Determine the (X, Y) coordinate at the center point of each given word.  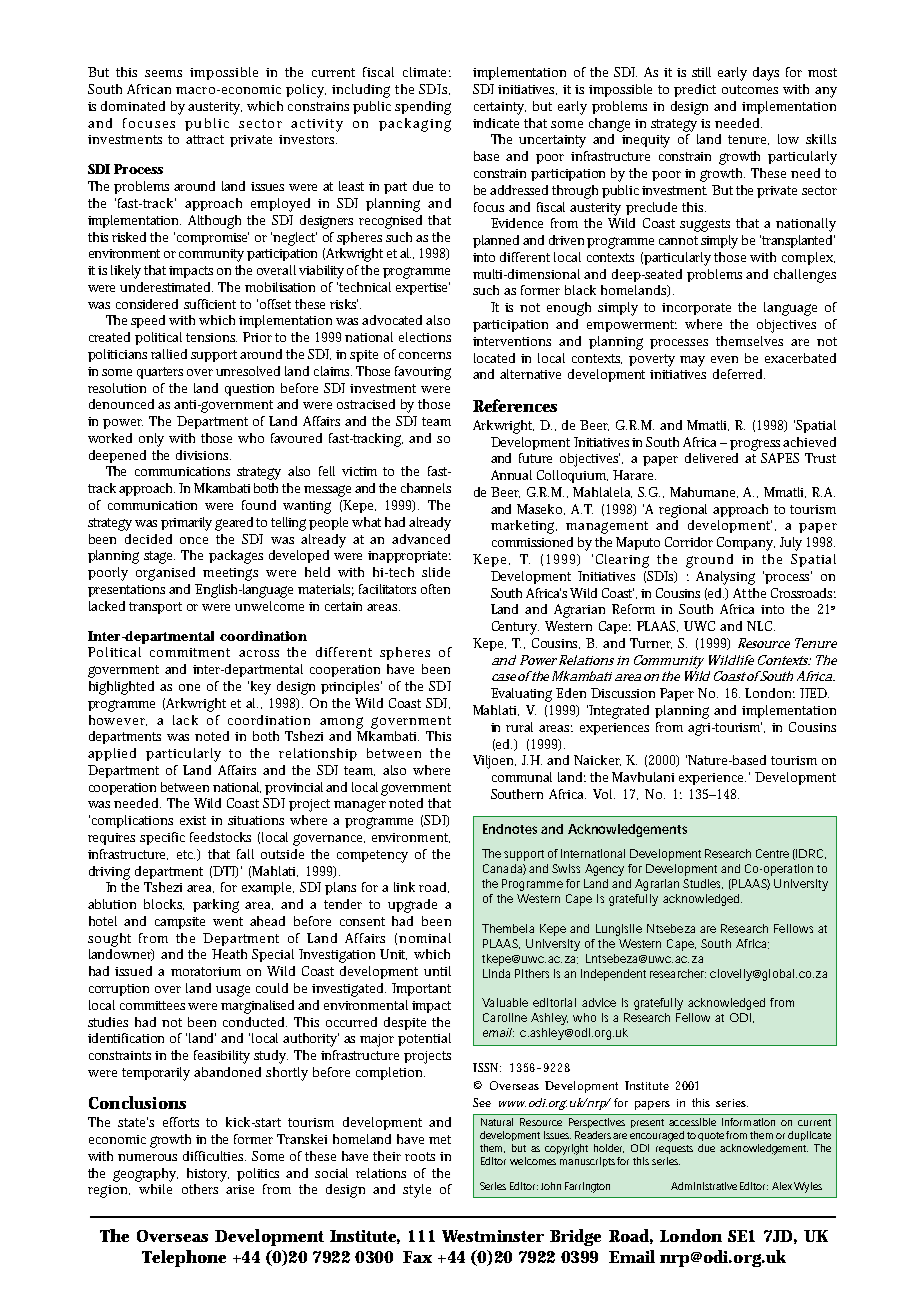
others (200, 1189)
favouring (423, 373)
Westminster (493, 1236)
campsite (180, 923)
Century (515, 628)
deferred (739, 374)
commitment (190, 652)
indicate (496, 123)
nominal (425, 938)
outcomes (750, 89)
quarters (160, 373)
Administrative (704, 1186)
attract (205, 139)
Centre (772, 853)
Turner (651, 643)
